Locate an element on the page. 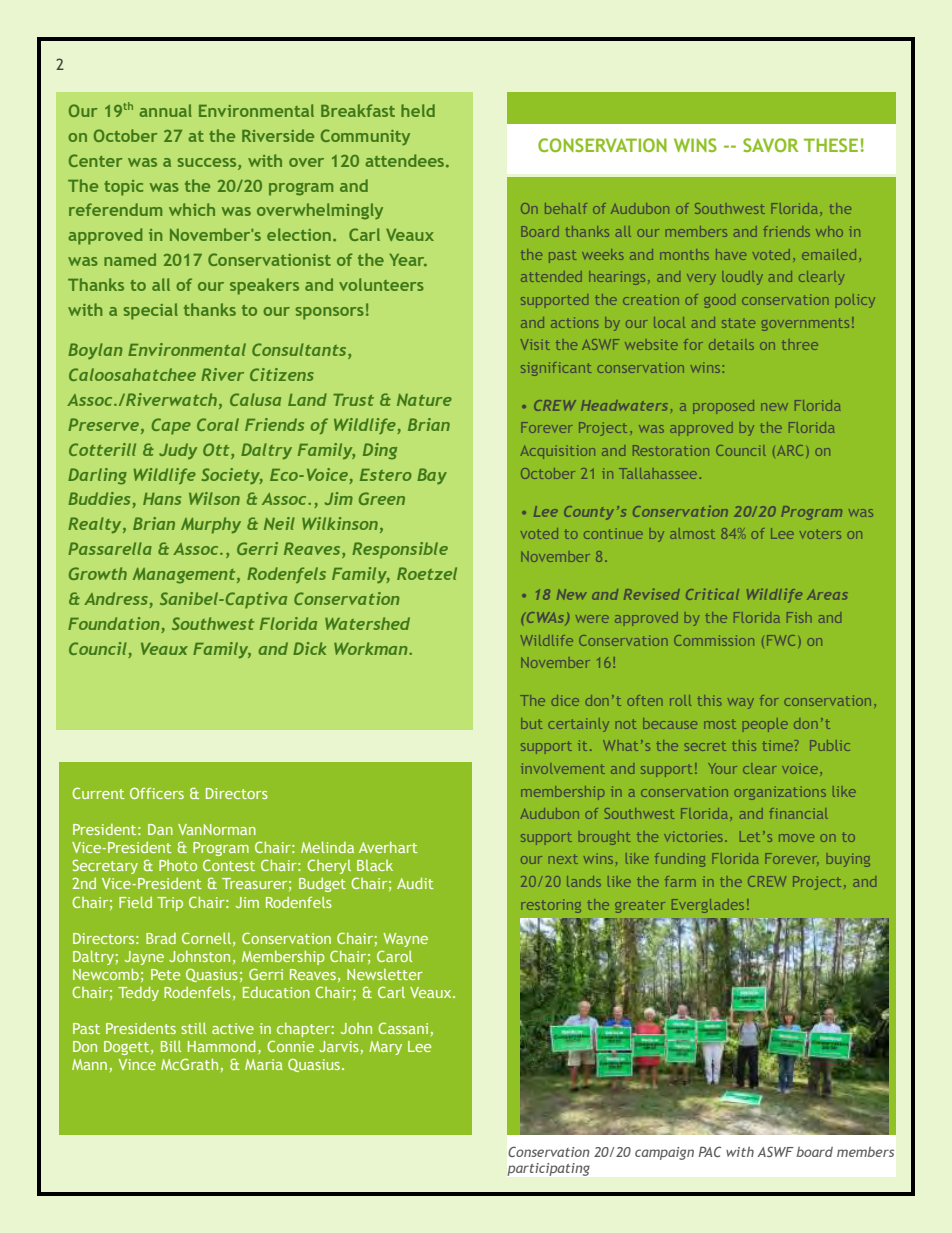 This page has height=1233, width=952. Officers is located at coordinates (157, 793).
